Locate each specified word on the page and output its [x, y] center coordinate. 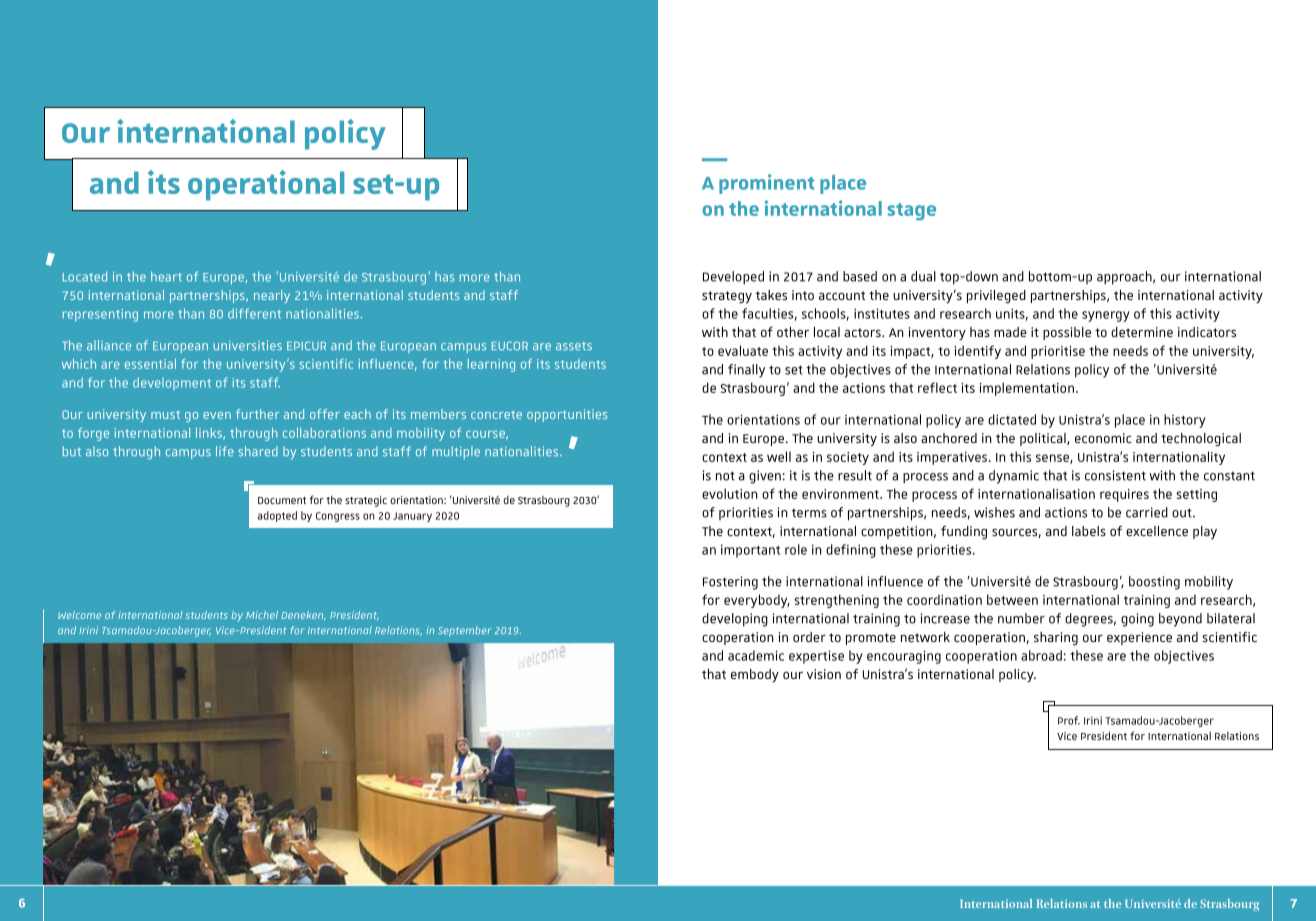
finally [746, 371]
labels [1089, 531]
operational [266, 185]
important [750, 551]
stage [911, 212]
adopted [277, 516]
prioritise [1058, 352]
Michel [262, 615]
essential [150, 364]
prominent [766, 184]
